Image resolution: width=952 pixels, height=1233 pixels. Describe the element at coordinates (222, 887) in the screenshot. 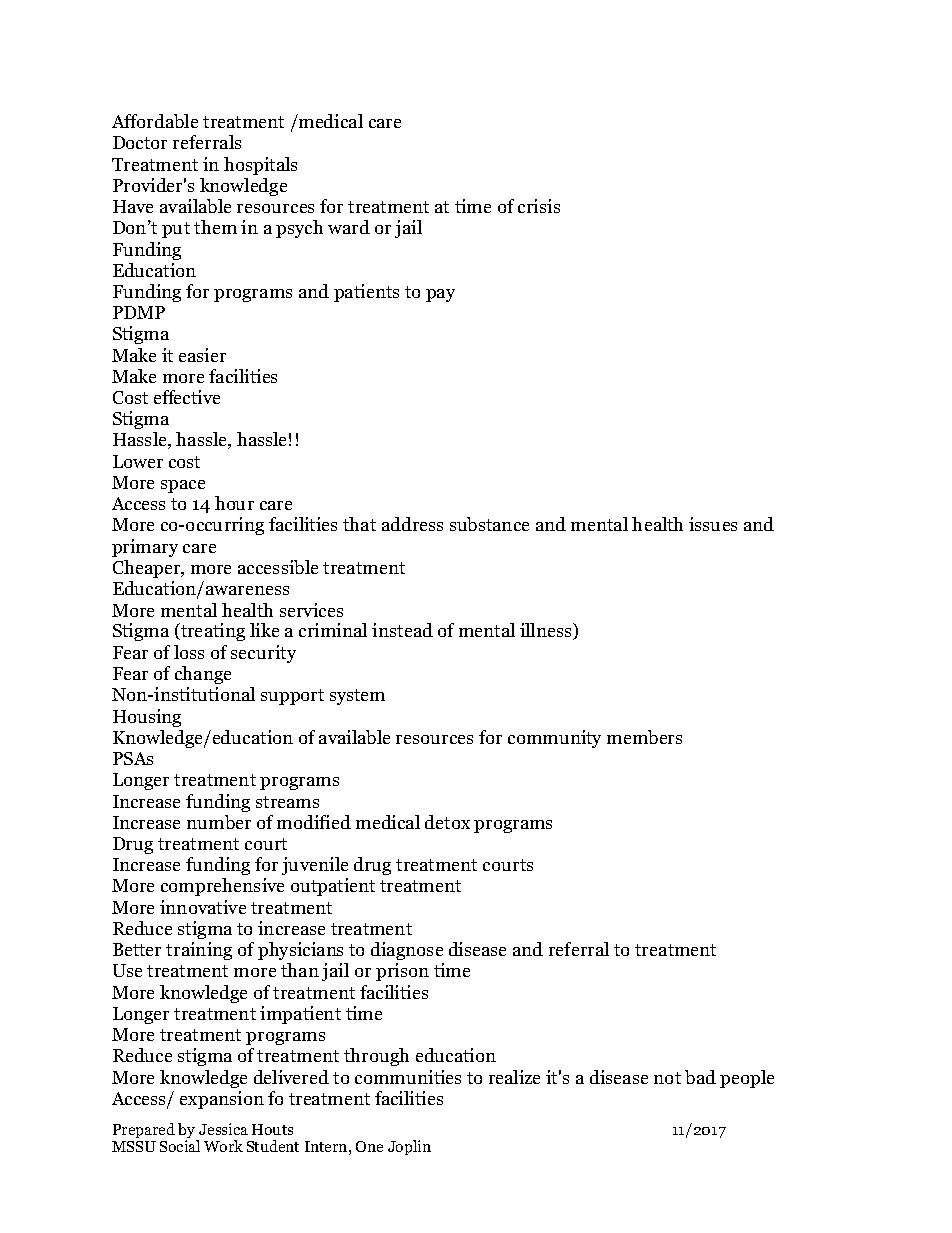

I see `comprehensive` at that location.
